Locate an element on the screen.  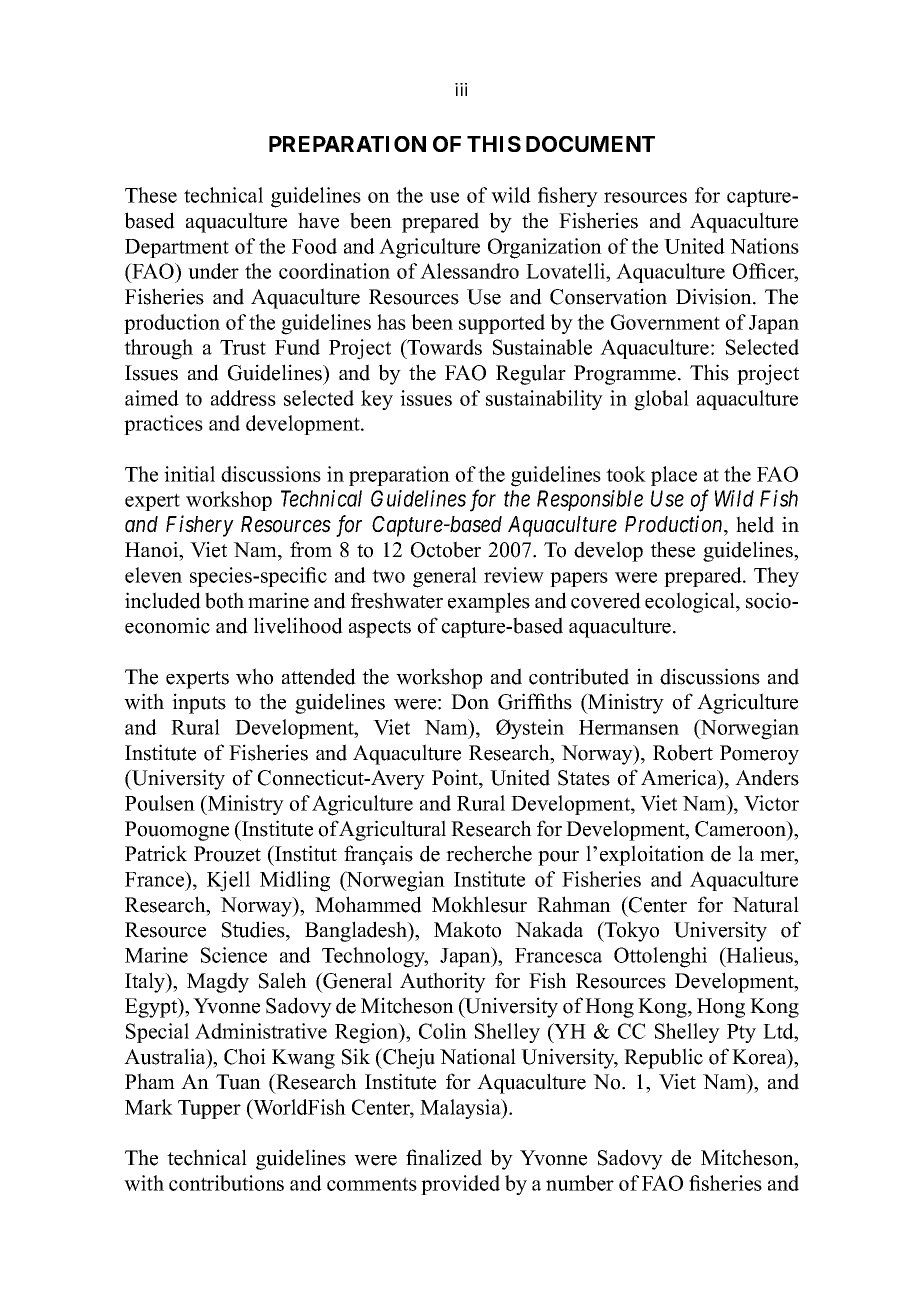
initial is located at coordinates (189, 474).
